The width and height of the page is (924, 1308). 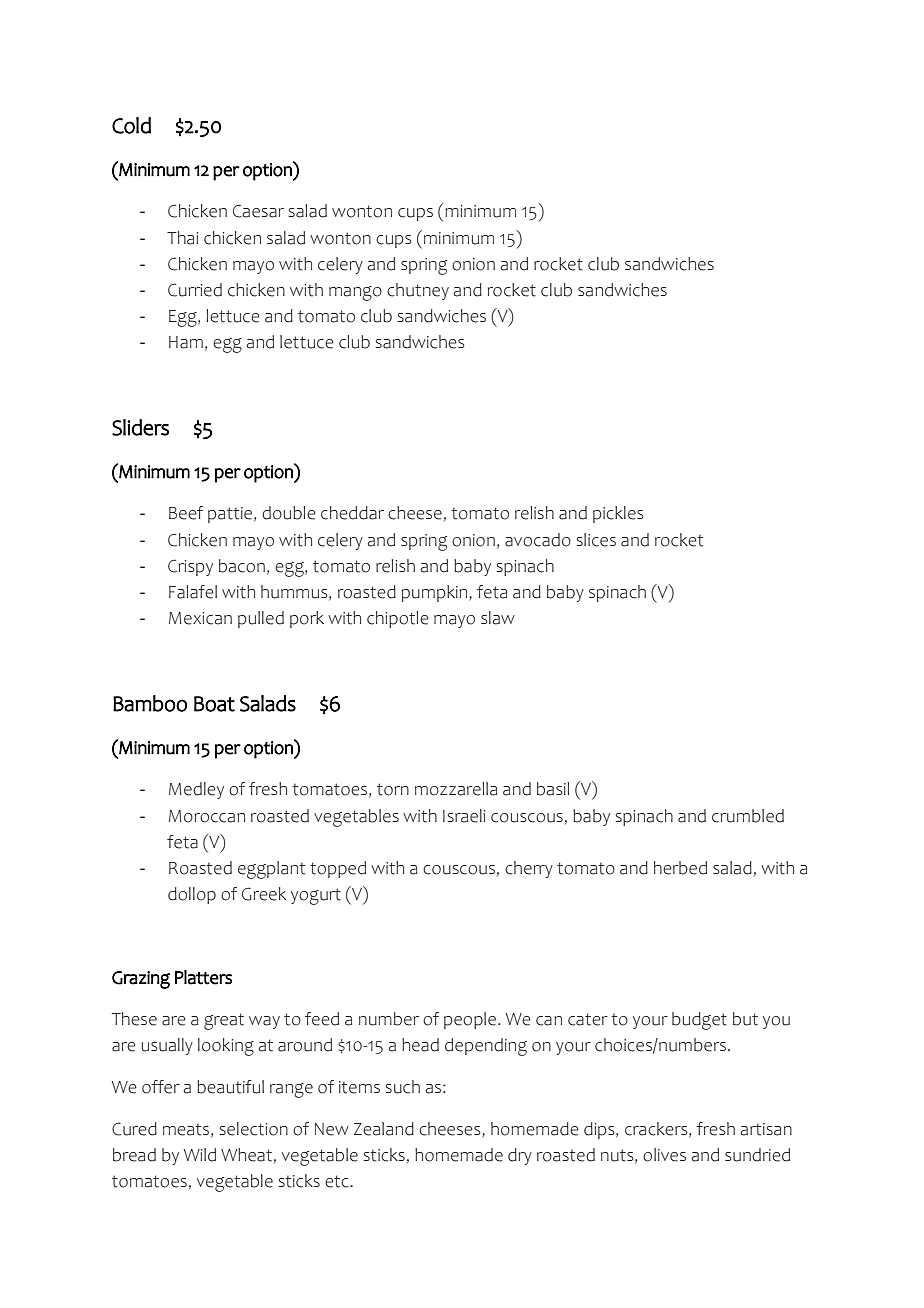 I want to click on slaw, so click(x=498, y=618).
